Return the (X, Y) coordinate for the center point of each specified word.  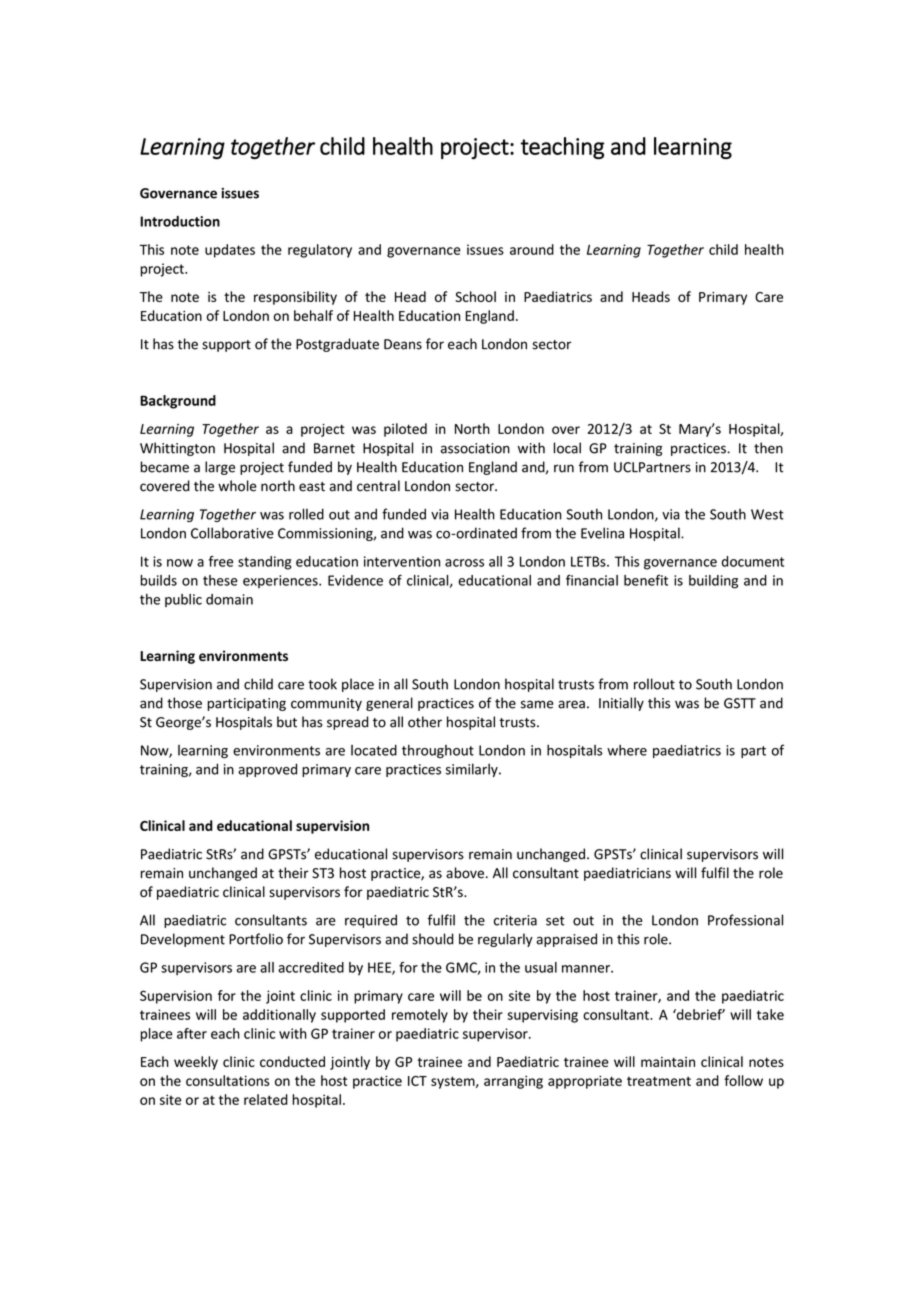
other (425, 722)
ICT (417, 1081)
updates (230, 251)
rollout (654, 684)
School (475, 296)
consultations (228, 1080)
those (184, 703)
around (532, 249)
